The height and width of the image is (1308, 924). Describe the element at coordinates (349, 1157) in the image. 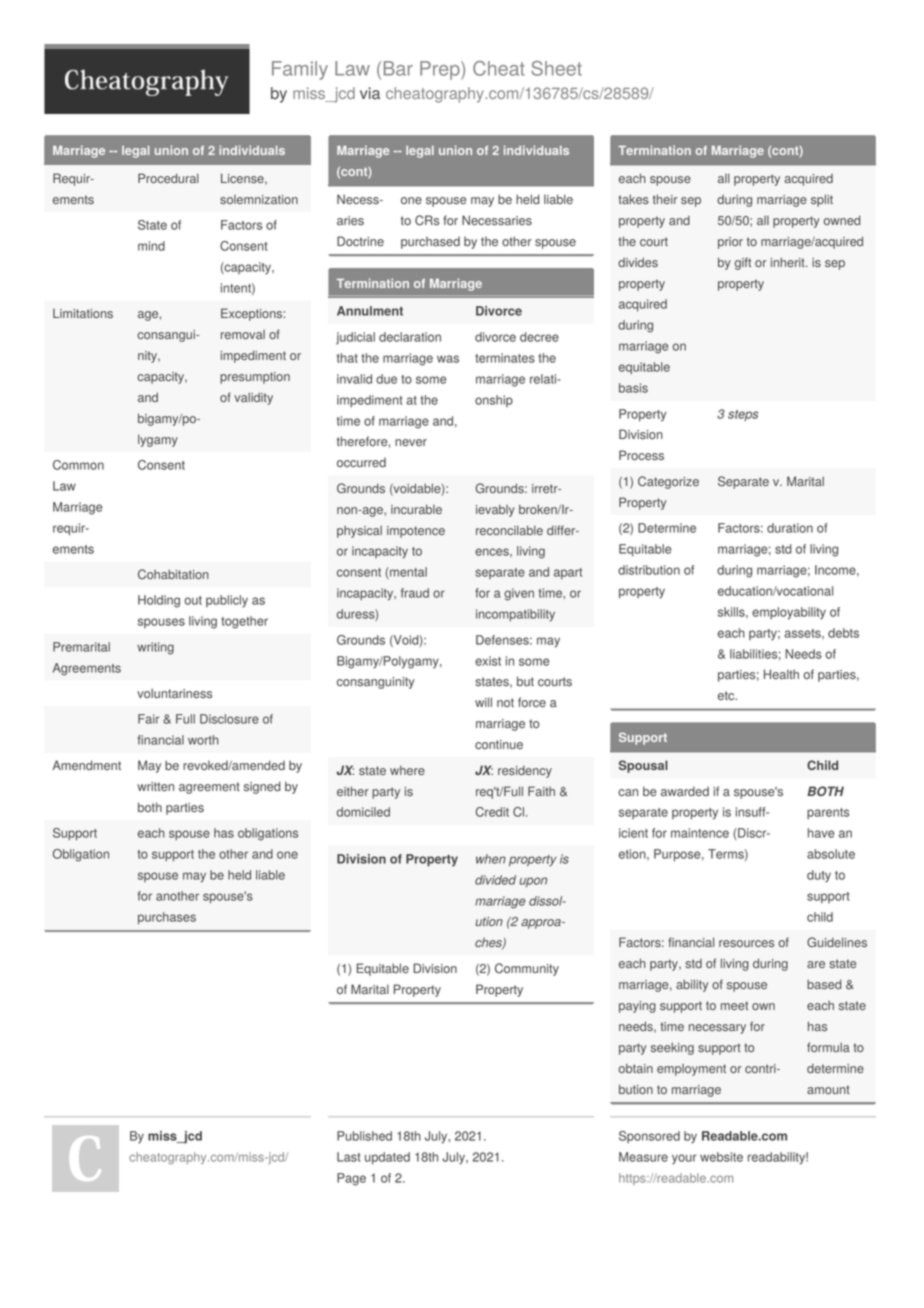

I see `Last` at that location.
